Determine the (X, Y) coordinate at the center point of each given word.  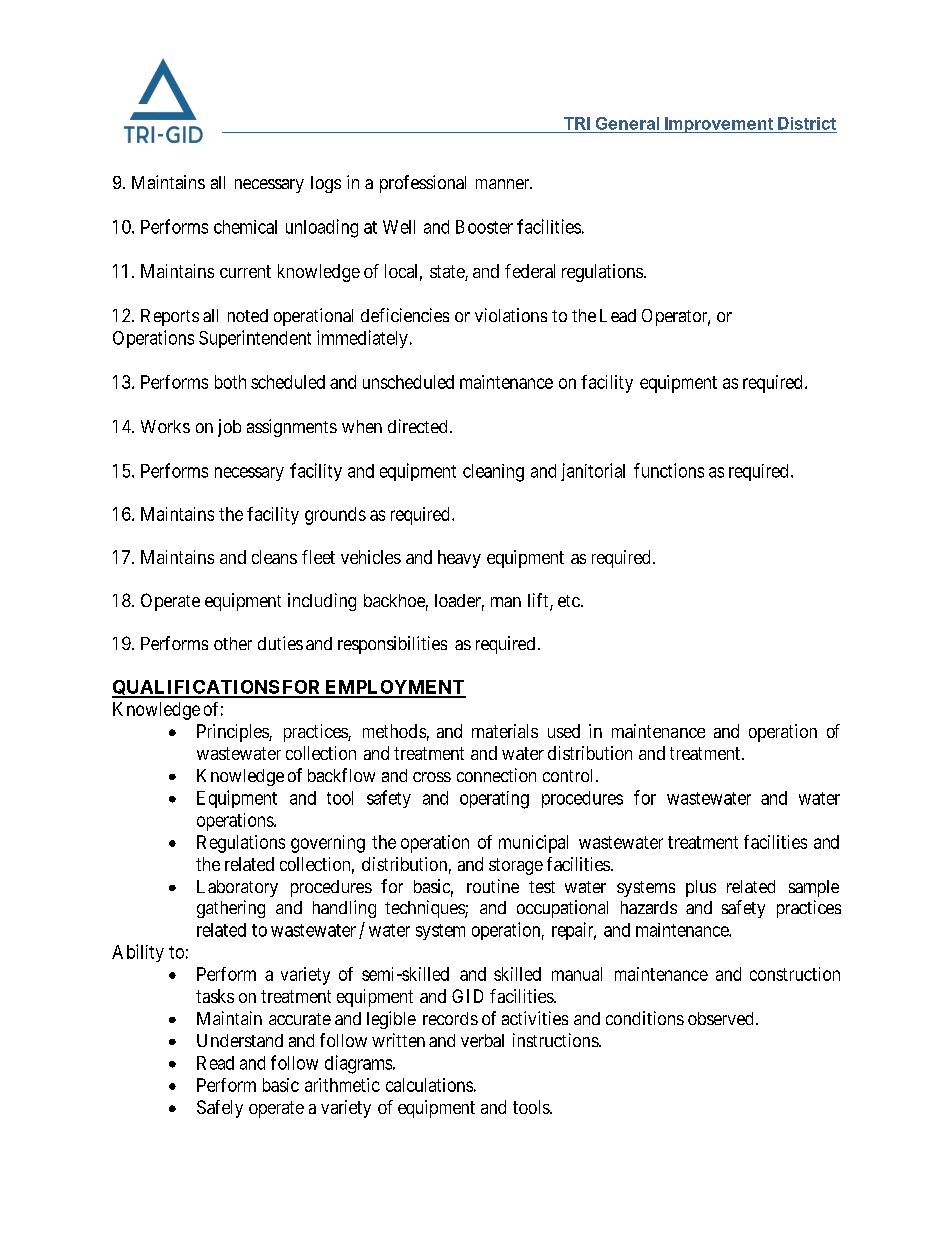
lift (539, 601)
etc (569, 601)
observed (720, 1018)
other (233, 643)
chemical (245, 227)
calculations (429, 1085)
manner (504, 184)
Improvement (719, 125)
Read (215, 1063)
